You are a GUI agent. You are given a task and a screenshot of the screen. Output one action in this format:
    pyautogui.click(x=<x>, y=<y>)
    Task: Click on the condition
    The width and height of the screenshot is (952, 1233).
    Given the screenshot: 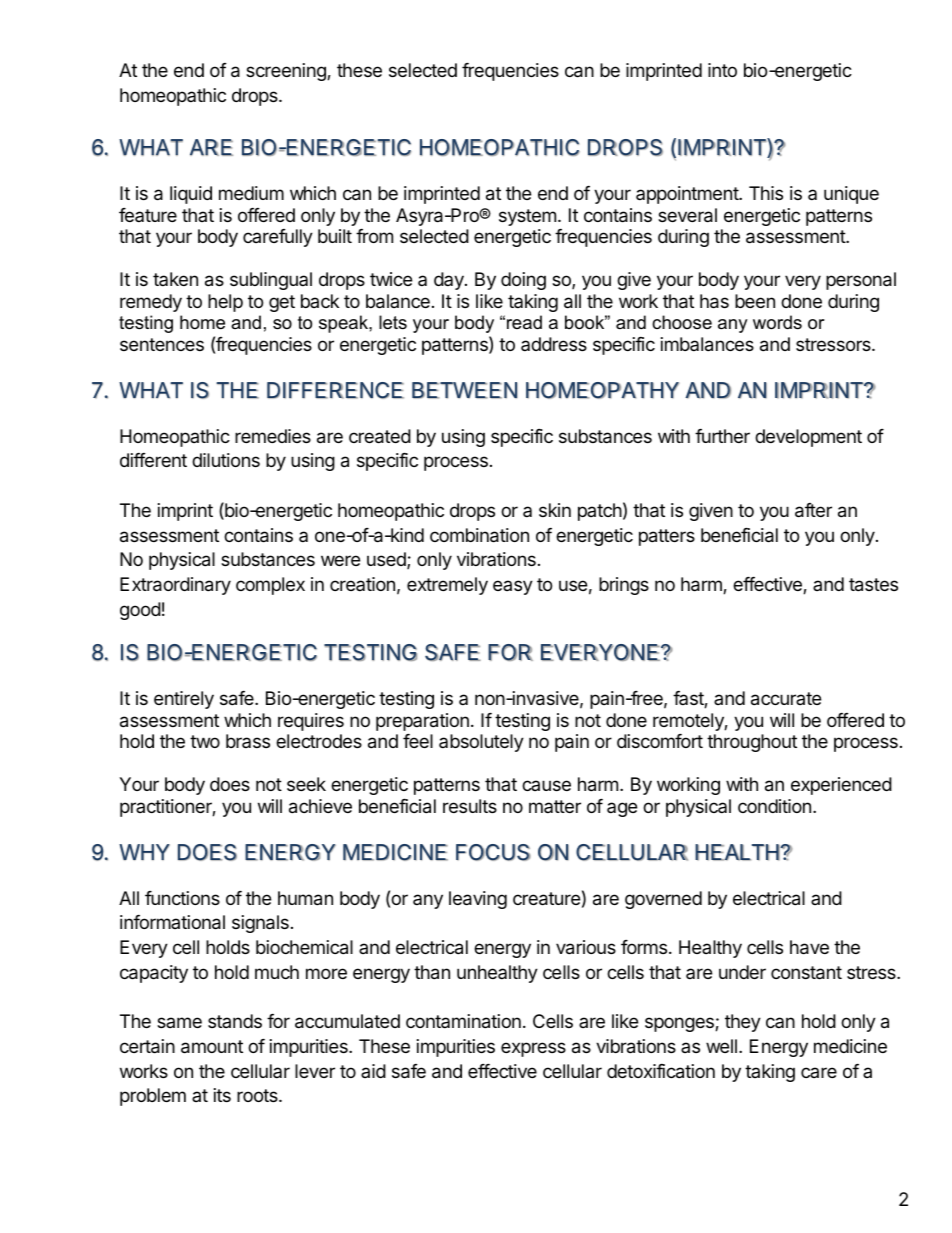 What is the action you would take?
    pyautogui.click(x=774, y=806)
